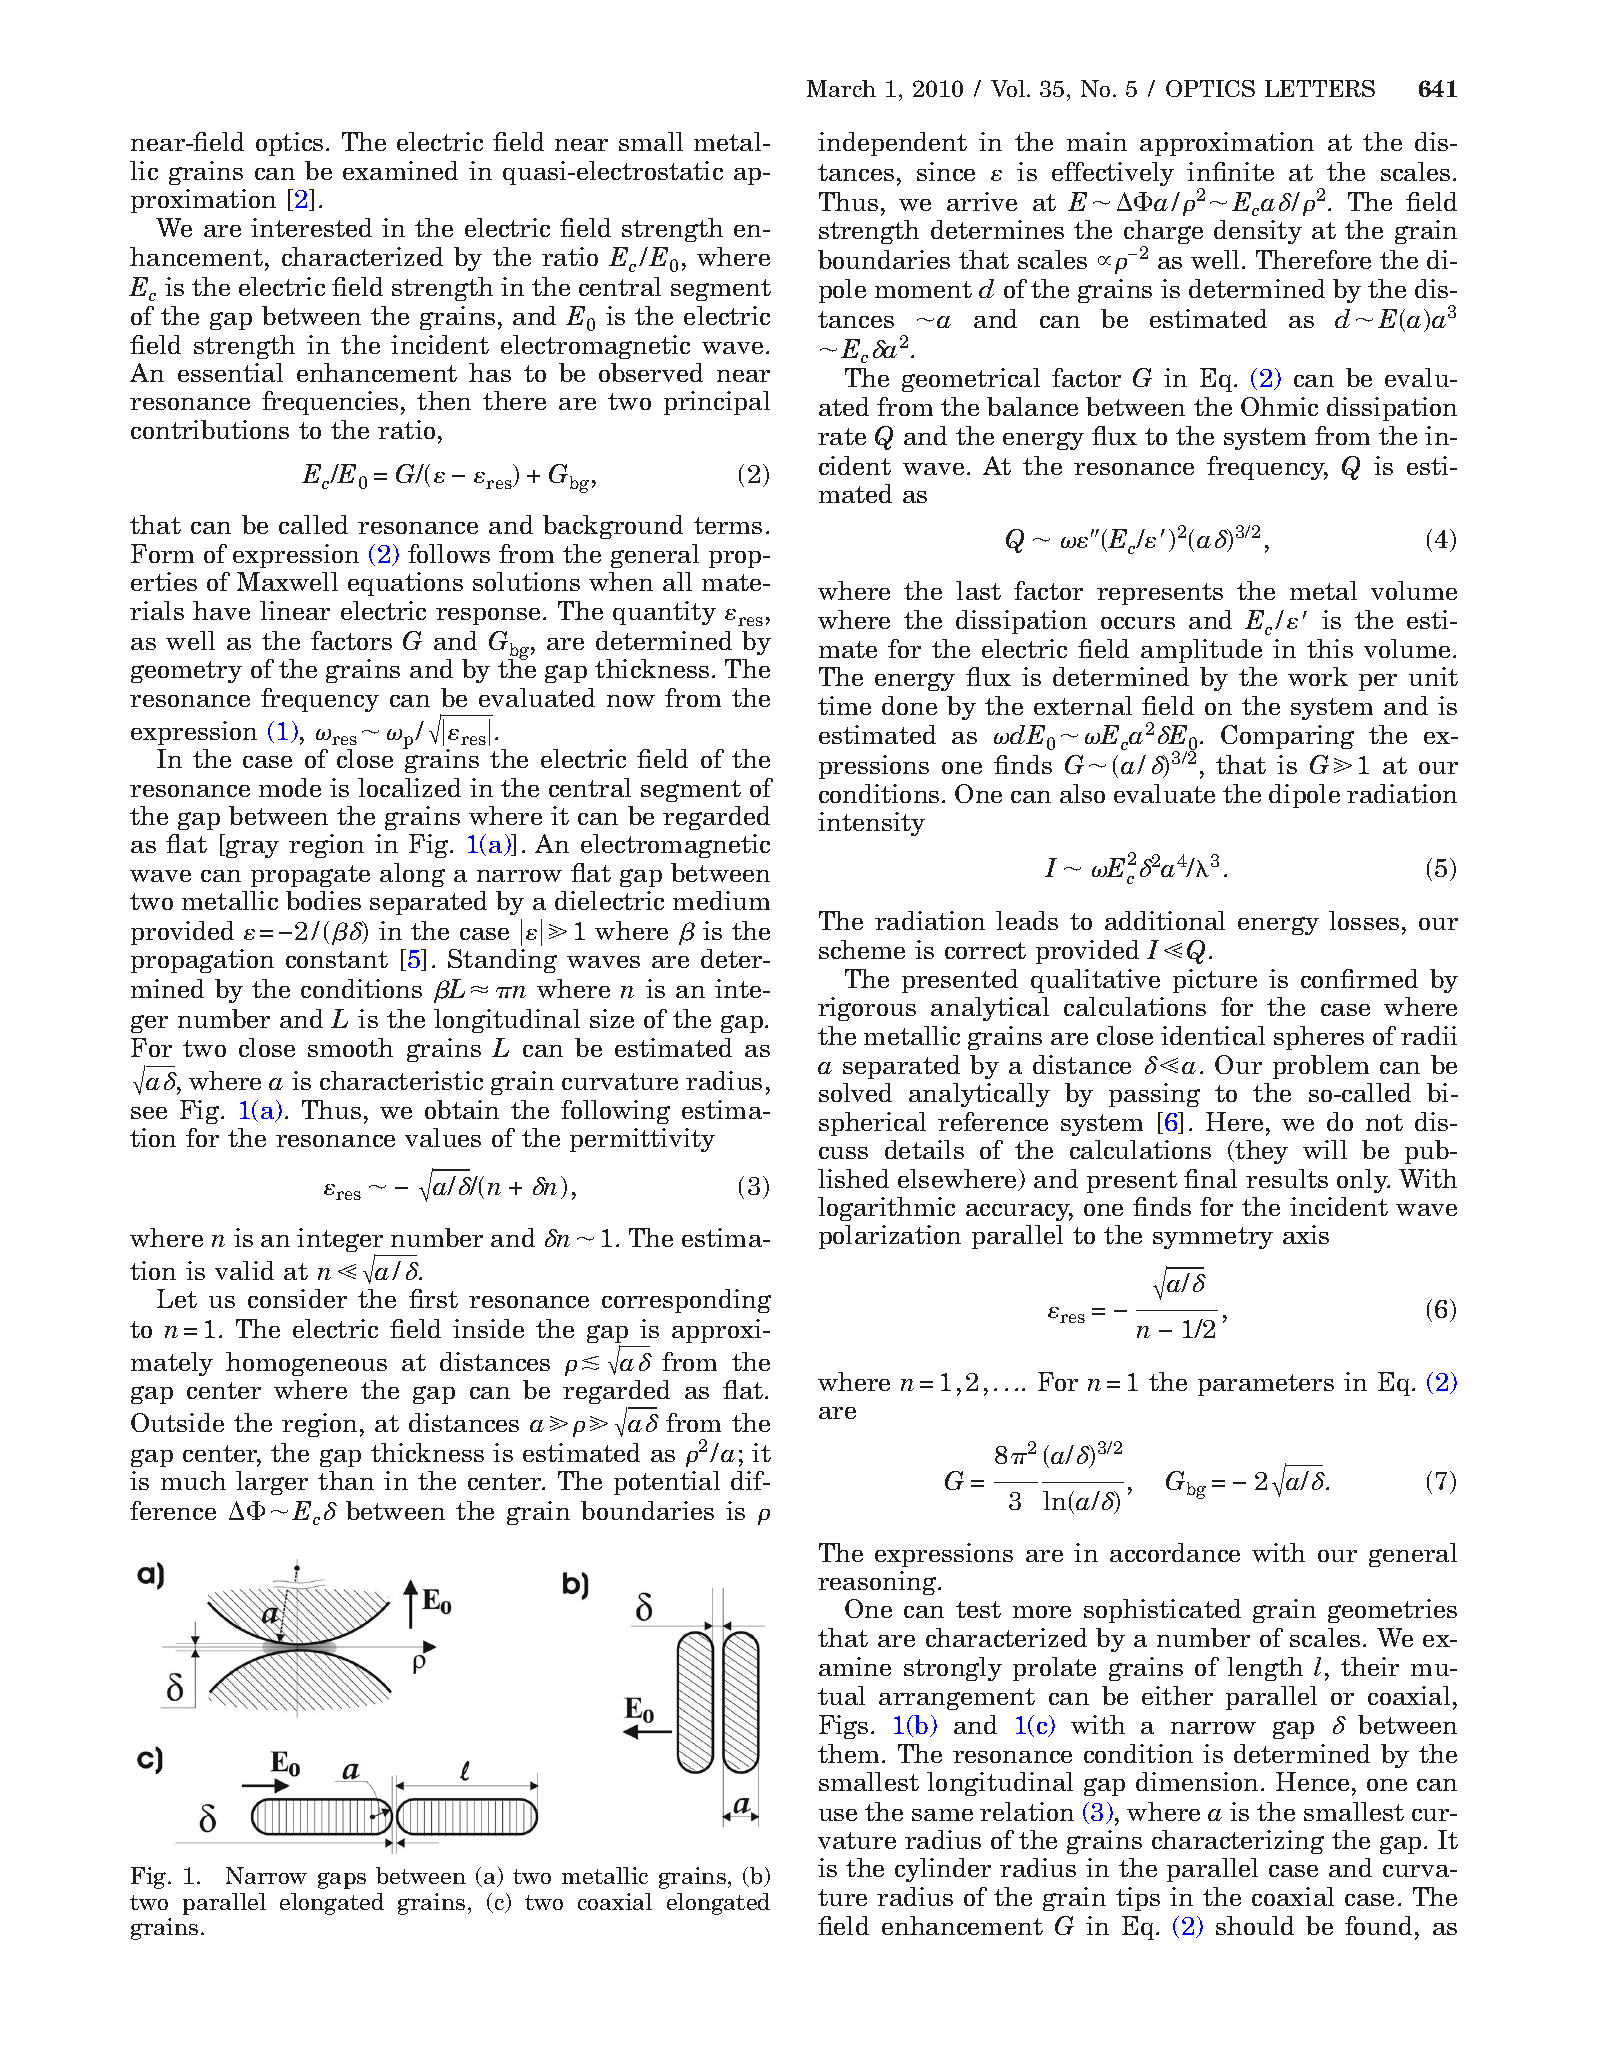 The height and width of the image is (2066, 1597). Describe the element at coordinates (838, 1815) in the image. I see `use` at that location.
